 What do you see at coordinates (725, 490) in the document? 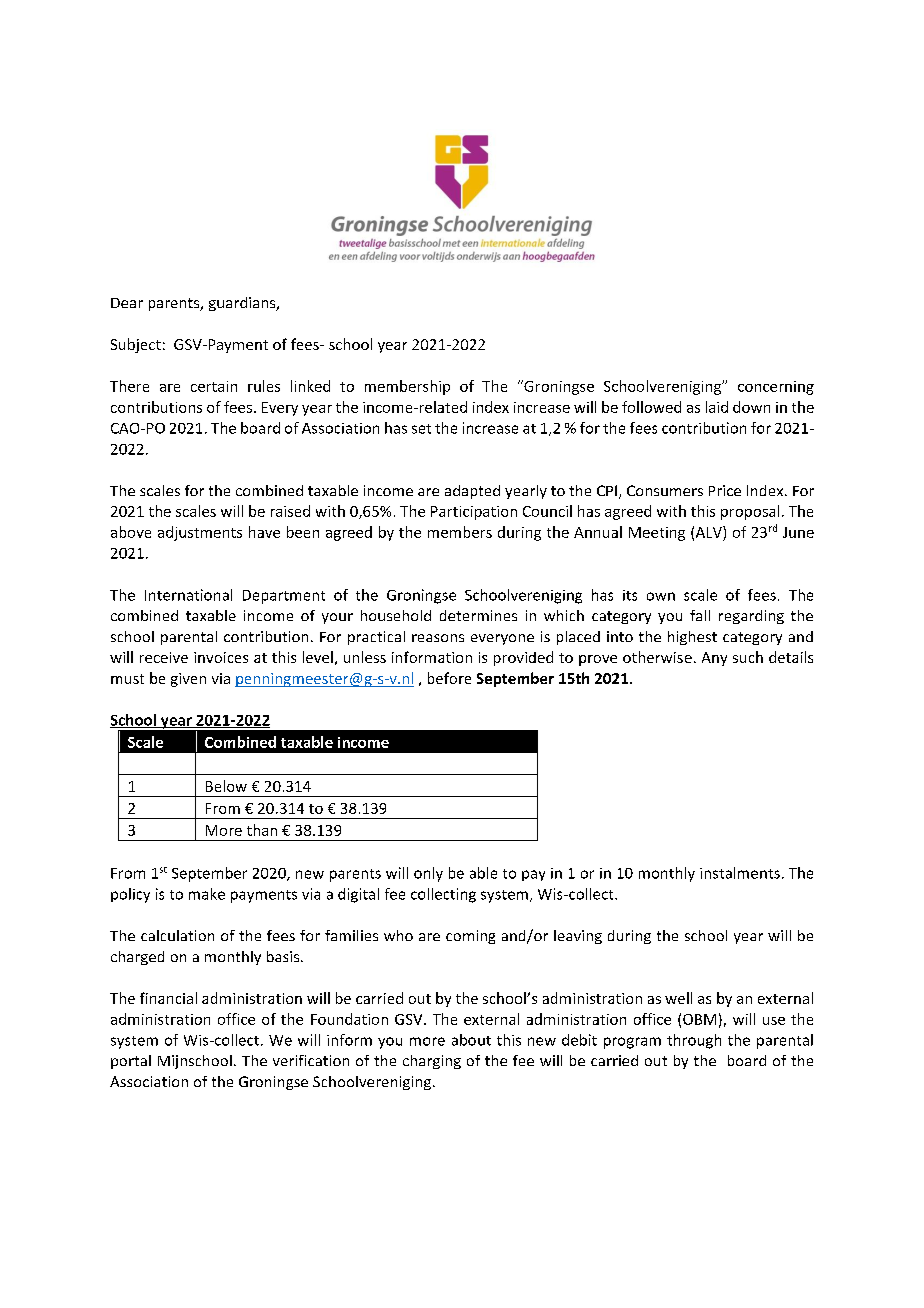
I see `Price` at bounding box center [725, 490].
